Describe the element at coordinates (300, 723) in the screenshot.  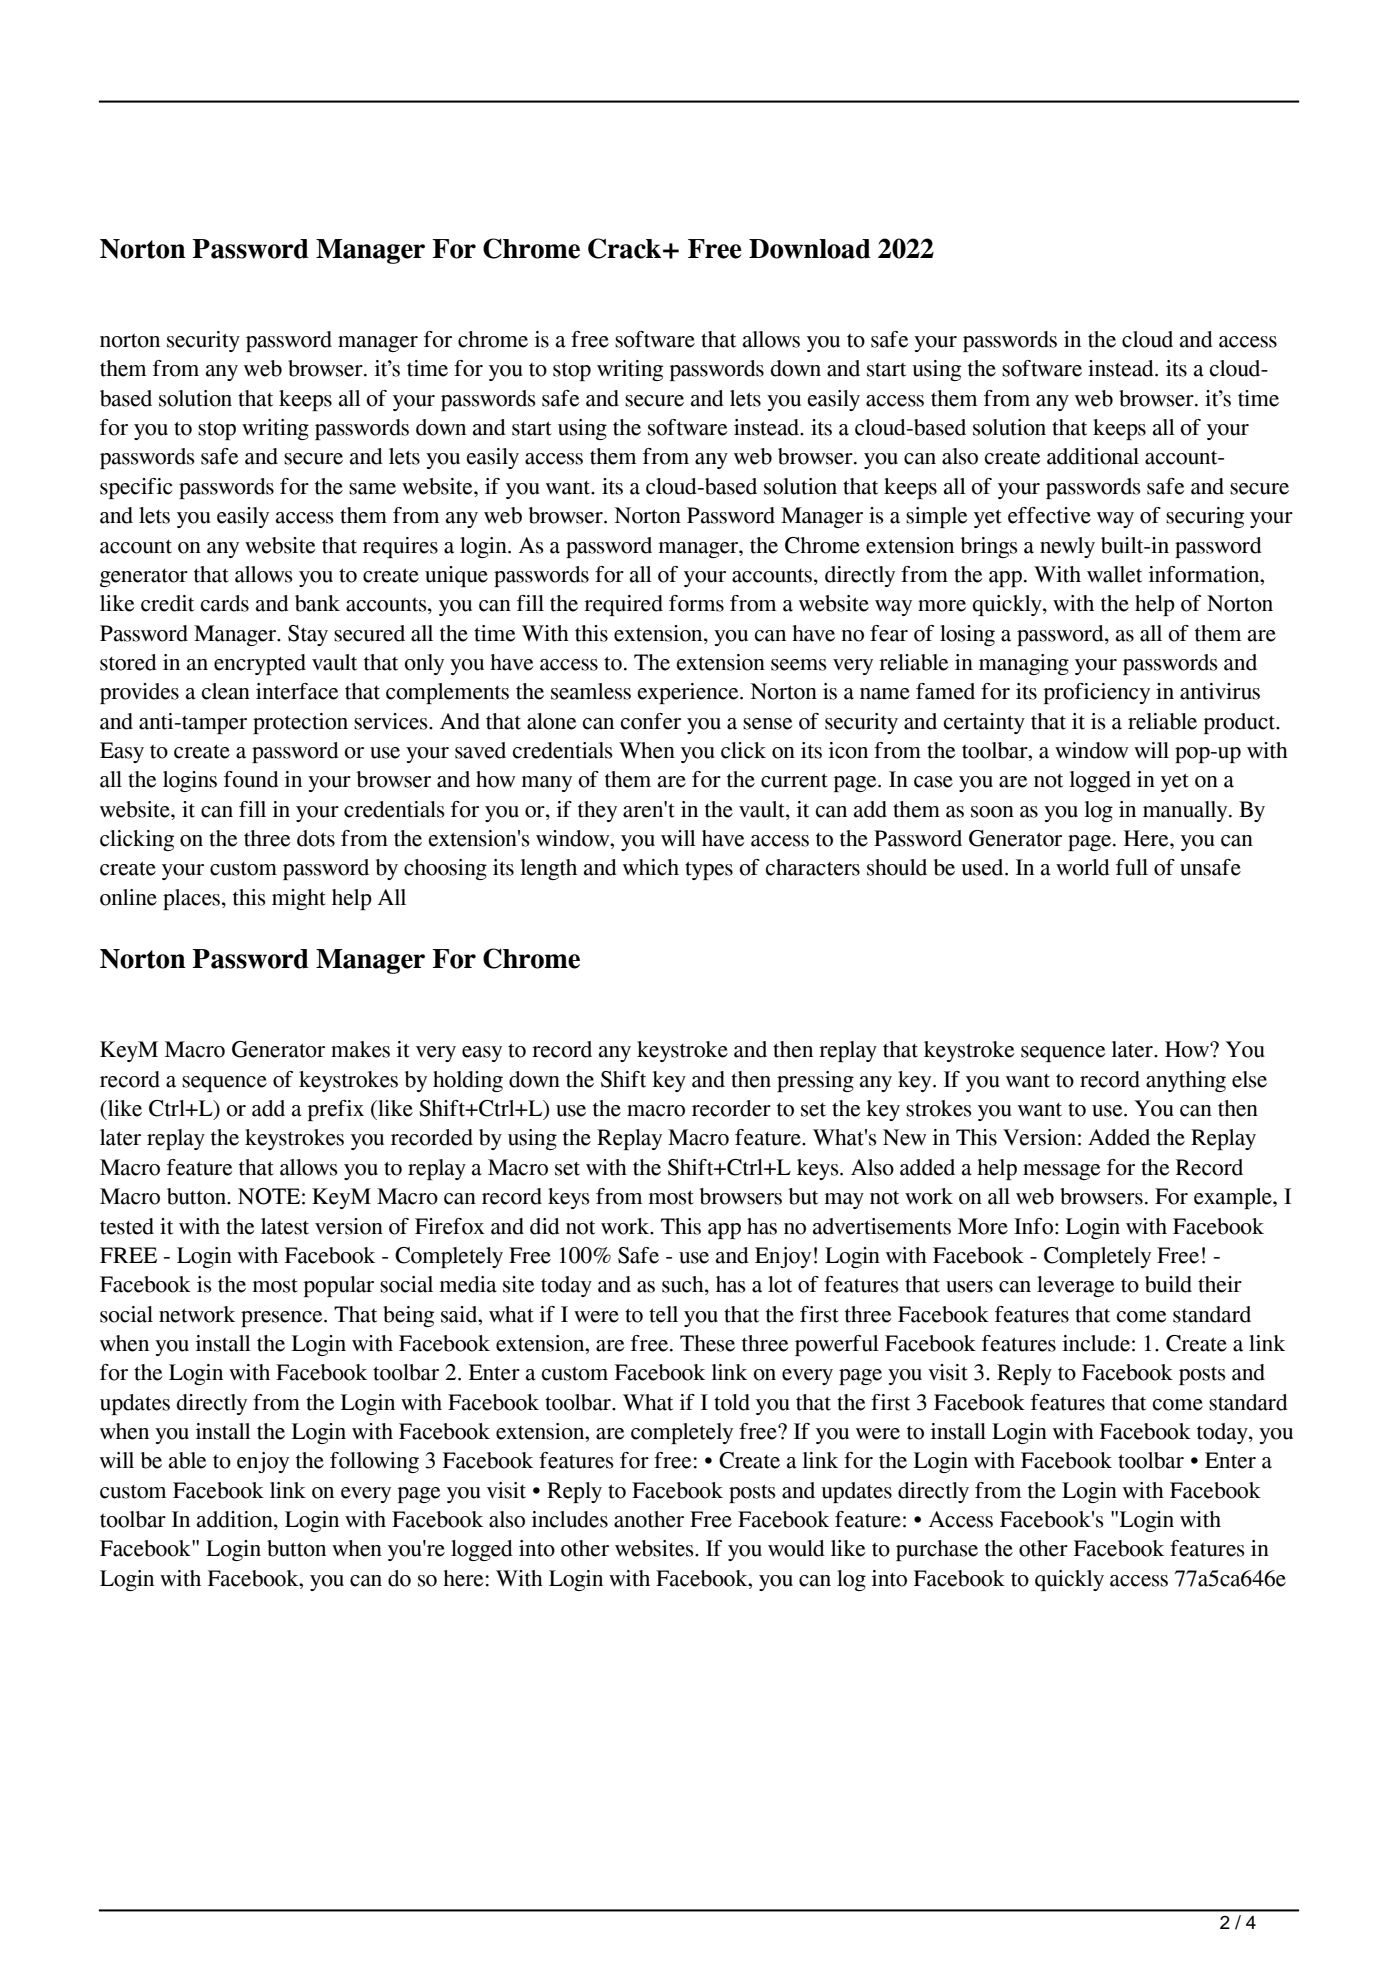
I see `protection` at that location.
